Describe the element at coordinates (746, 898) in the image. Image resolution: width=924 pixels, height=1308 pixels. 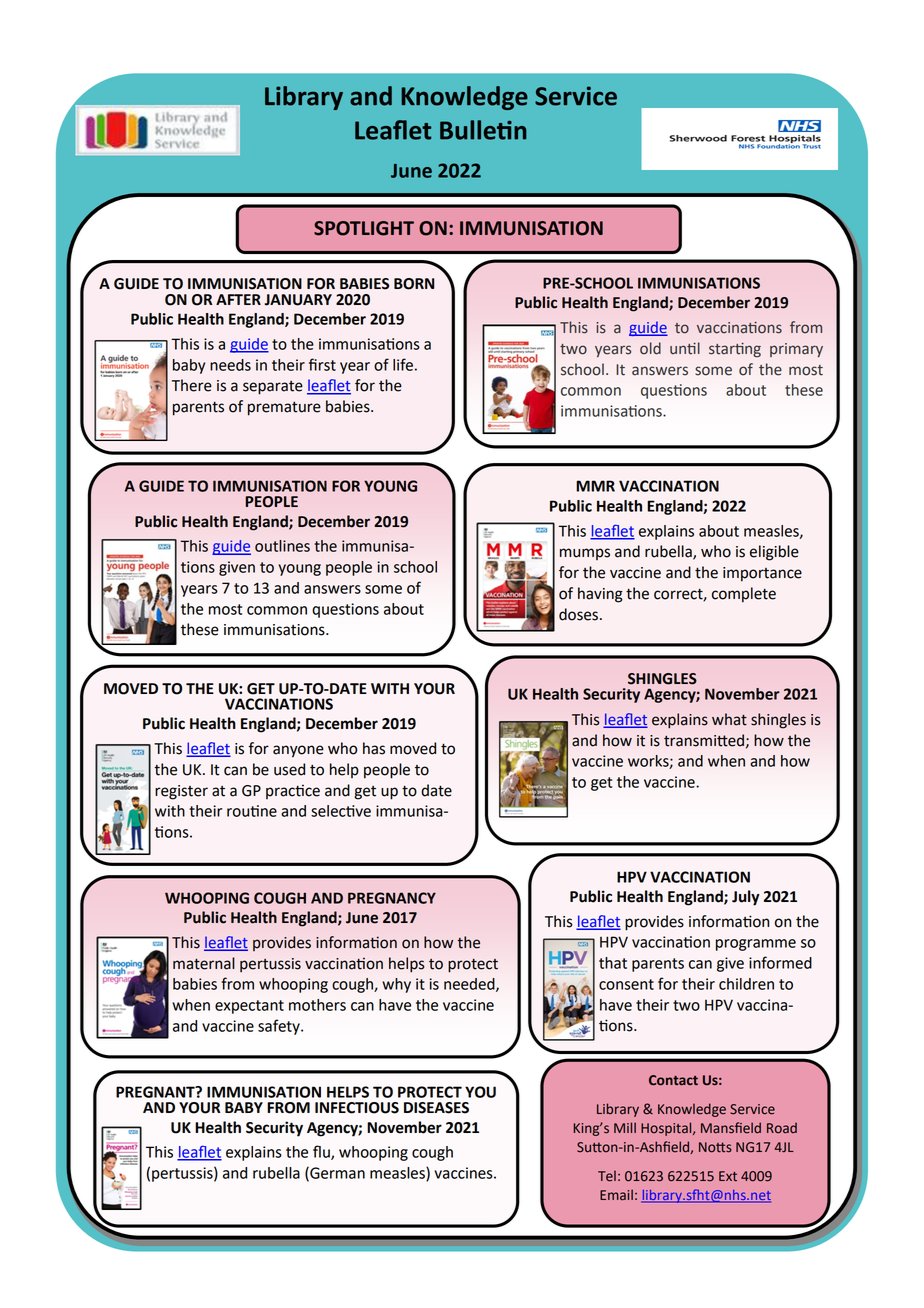
I see `July` at that location.
